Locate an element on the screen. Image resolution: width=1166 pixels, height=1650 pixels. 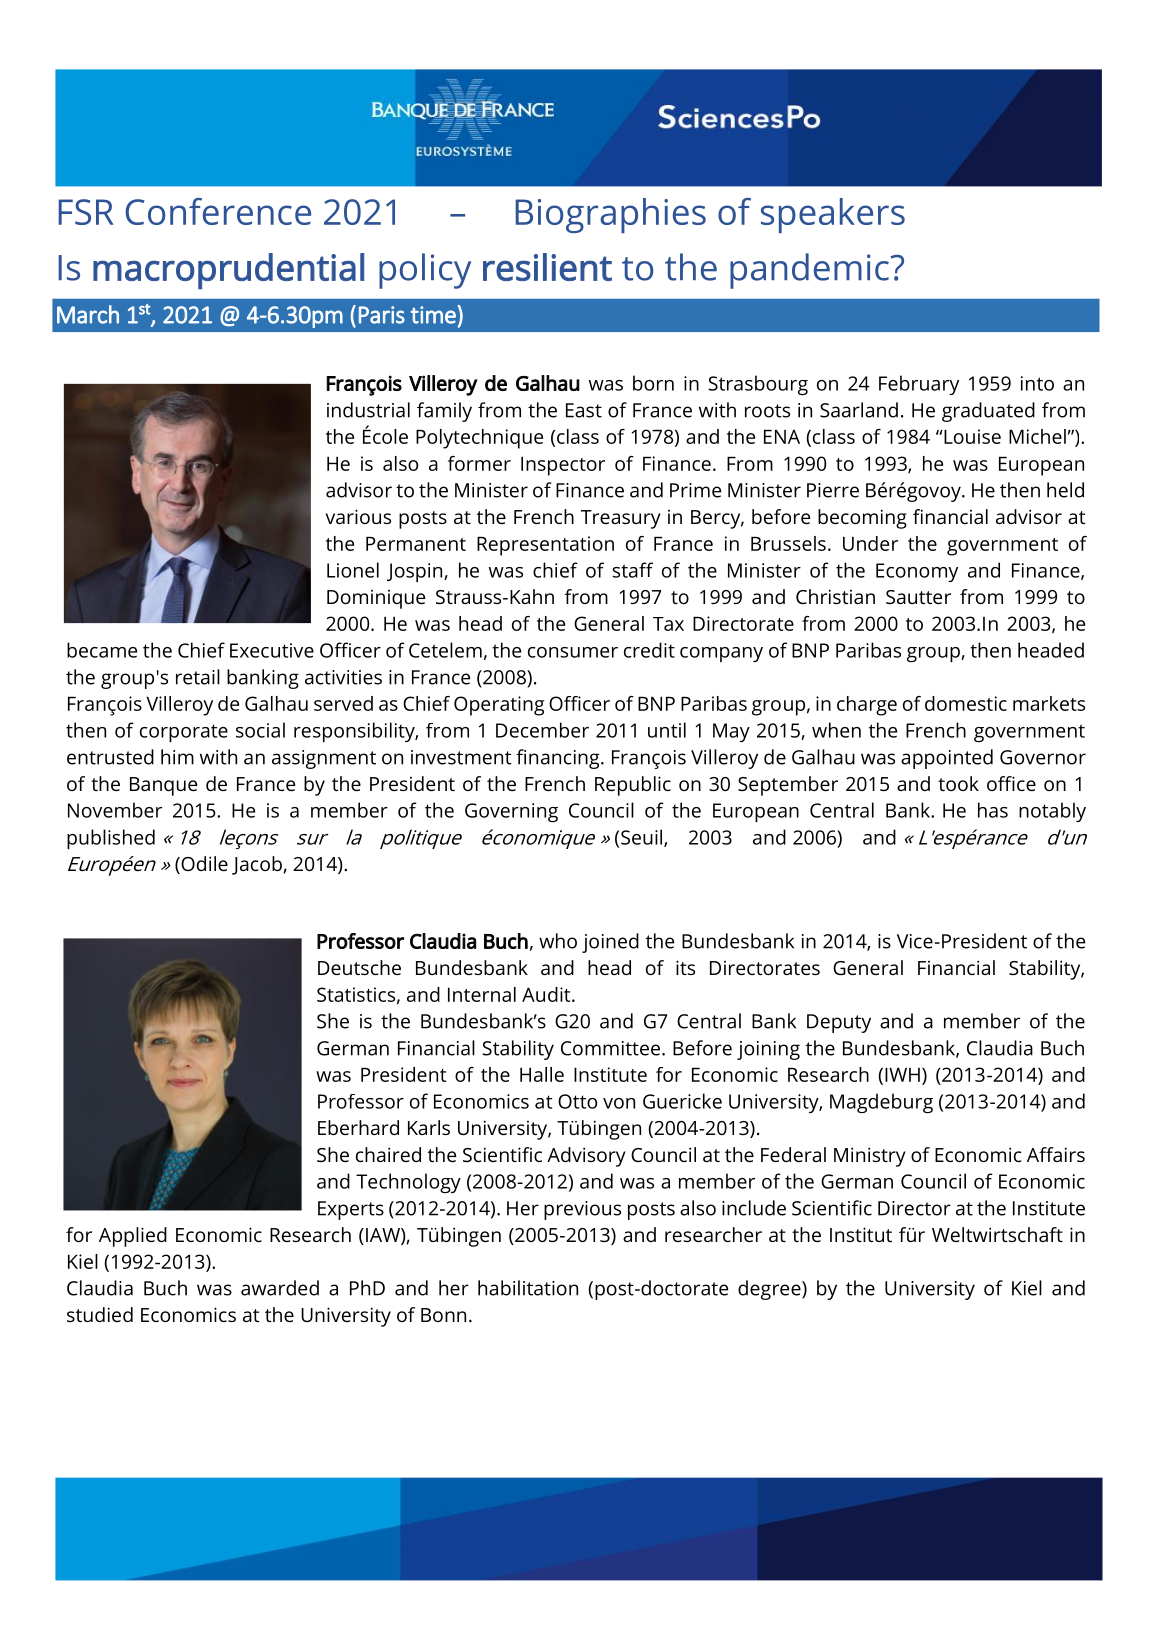
appointed is located at coordinates (947, 759).
